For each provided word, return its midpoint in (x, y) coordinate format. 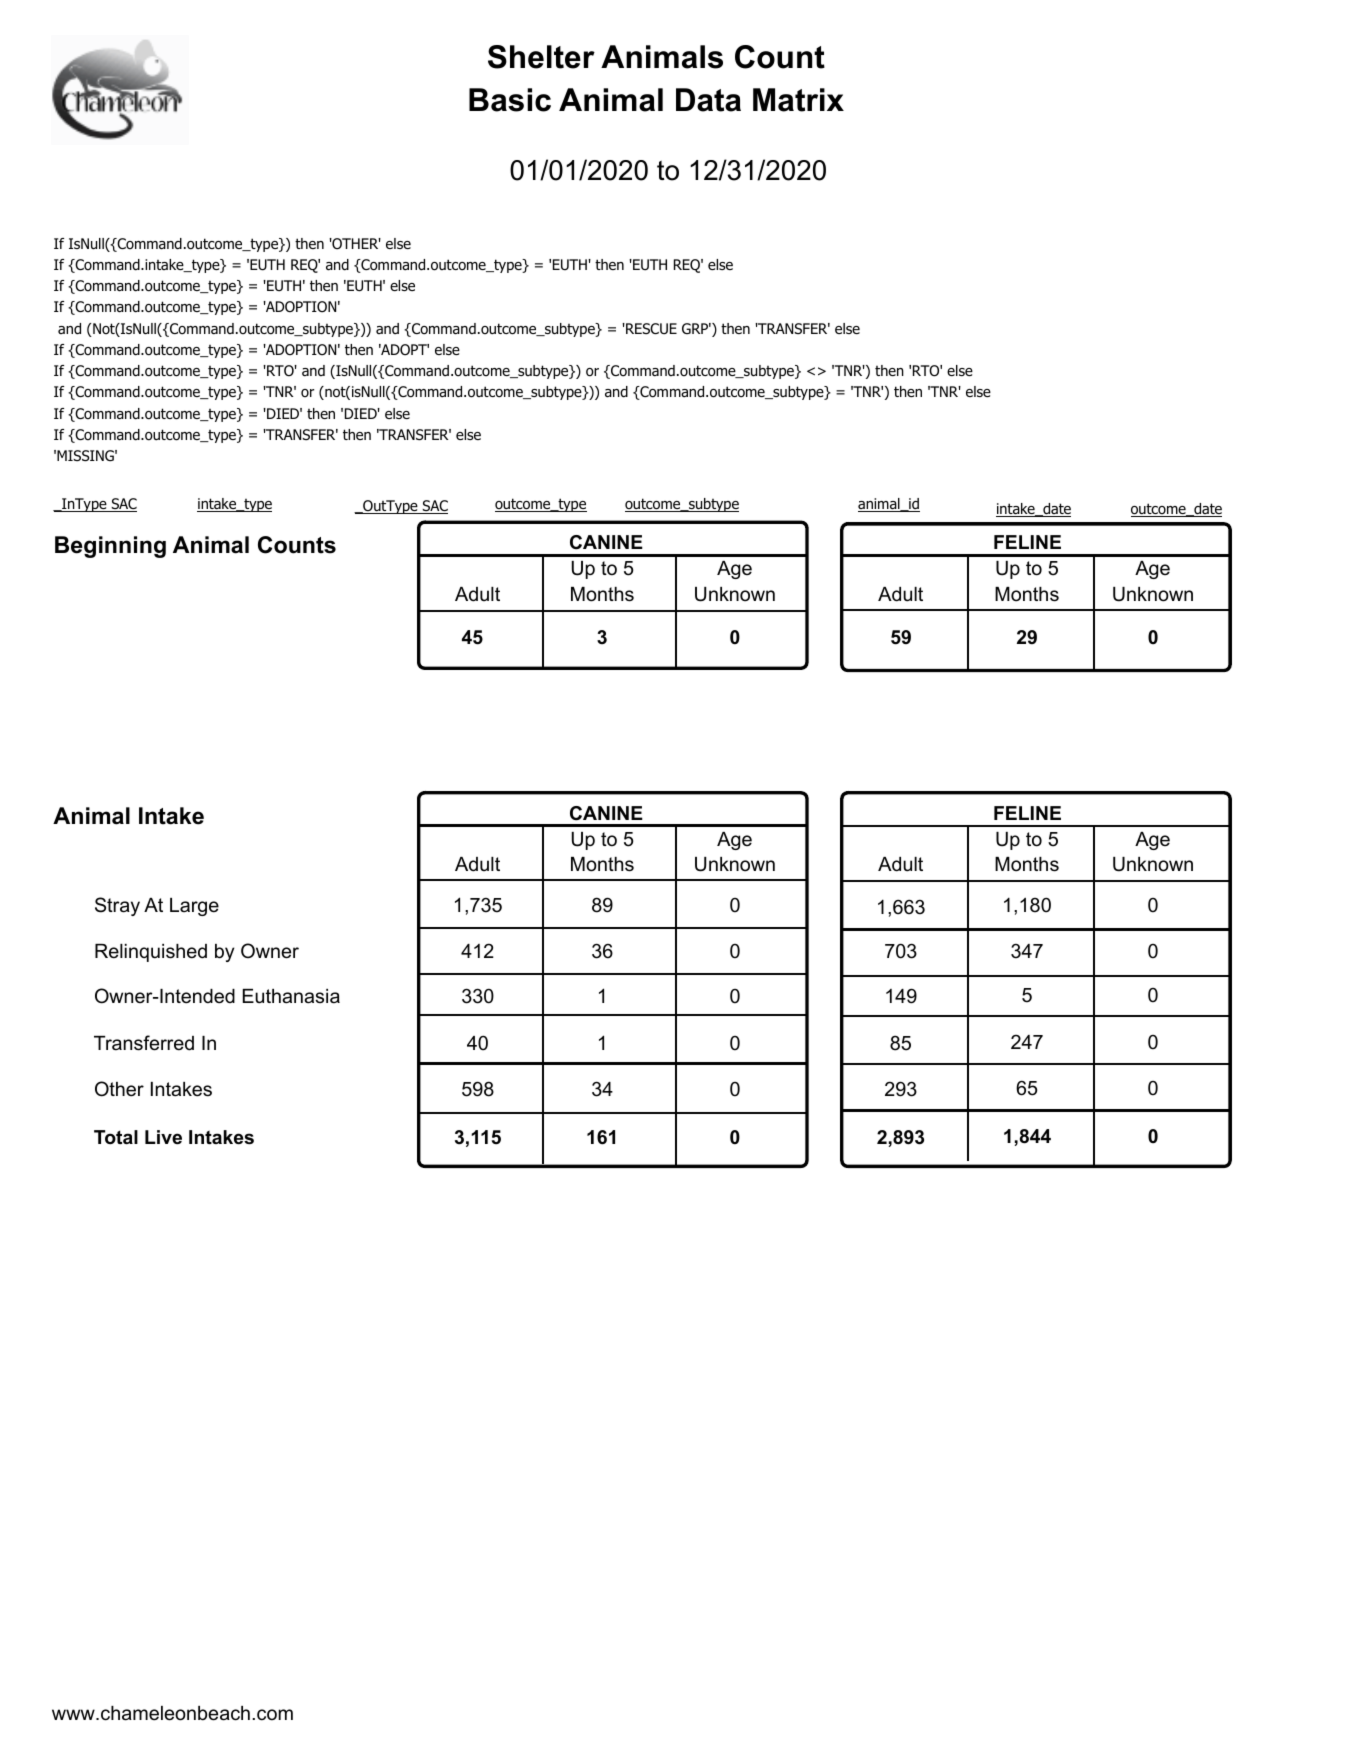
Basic (510, 100)
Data (708, 100)
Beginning (110, 547)
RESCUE (650, 329)
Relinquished (151, 953)
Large (194, 907)
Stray (117, 906)
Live (163, 1137)
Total (116, 1137)
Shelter (541, 57)
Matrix (798, 100)
